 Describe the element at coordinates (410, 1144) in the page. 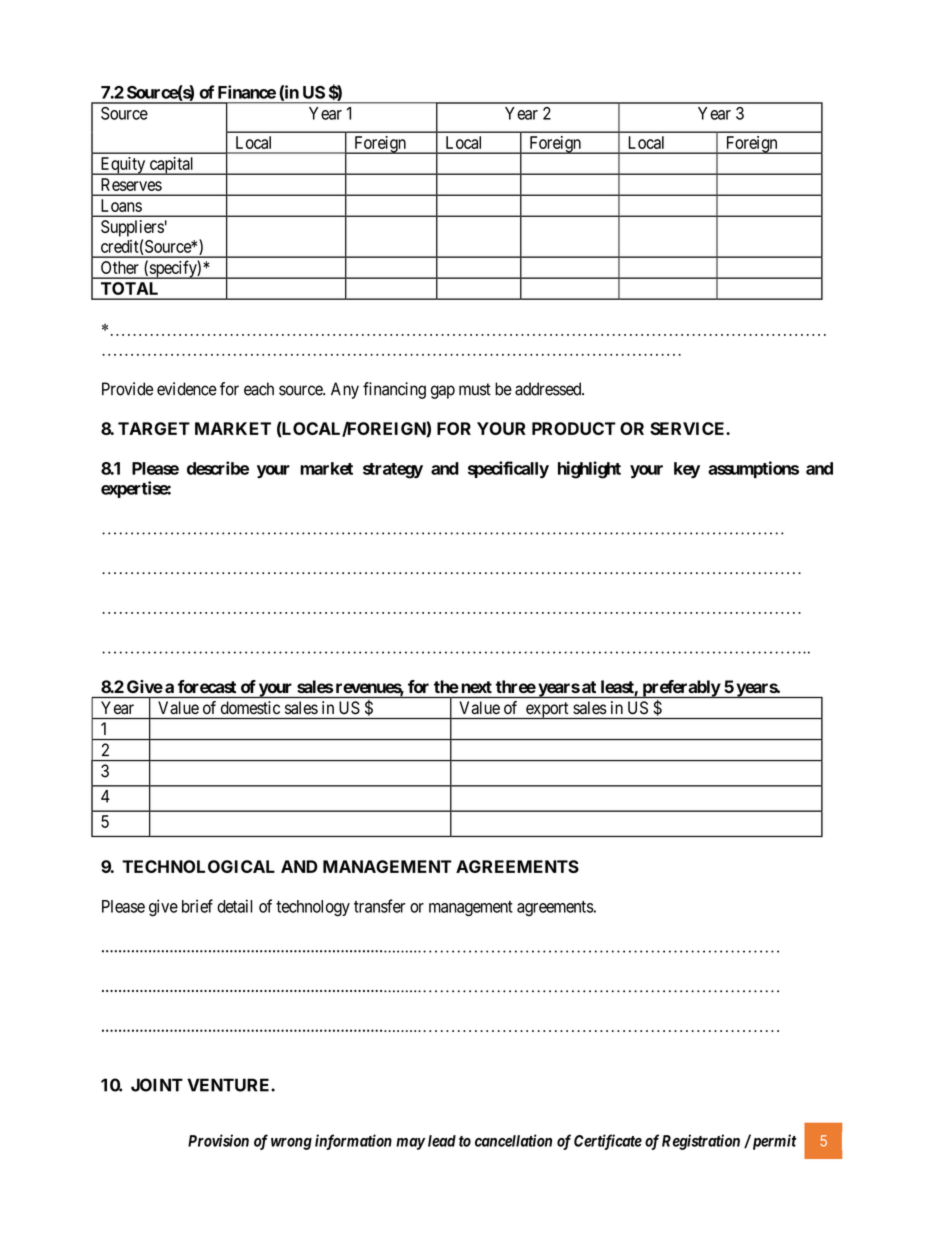

I see `may` at that location.
